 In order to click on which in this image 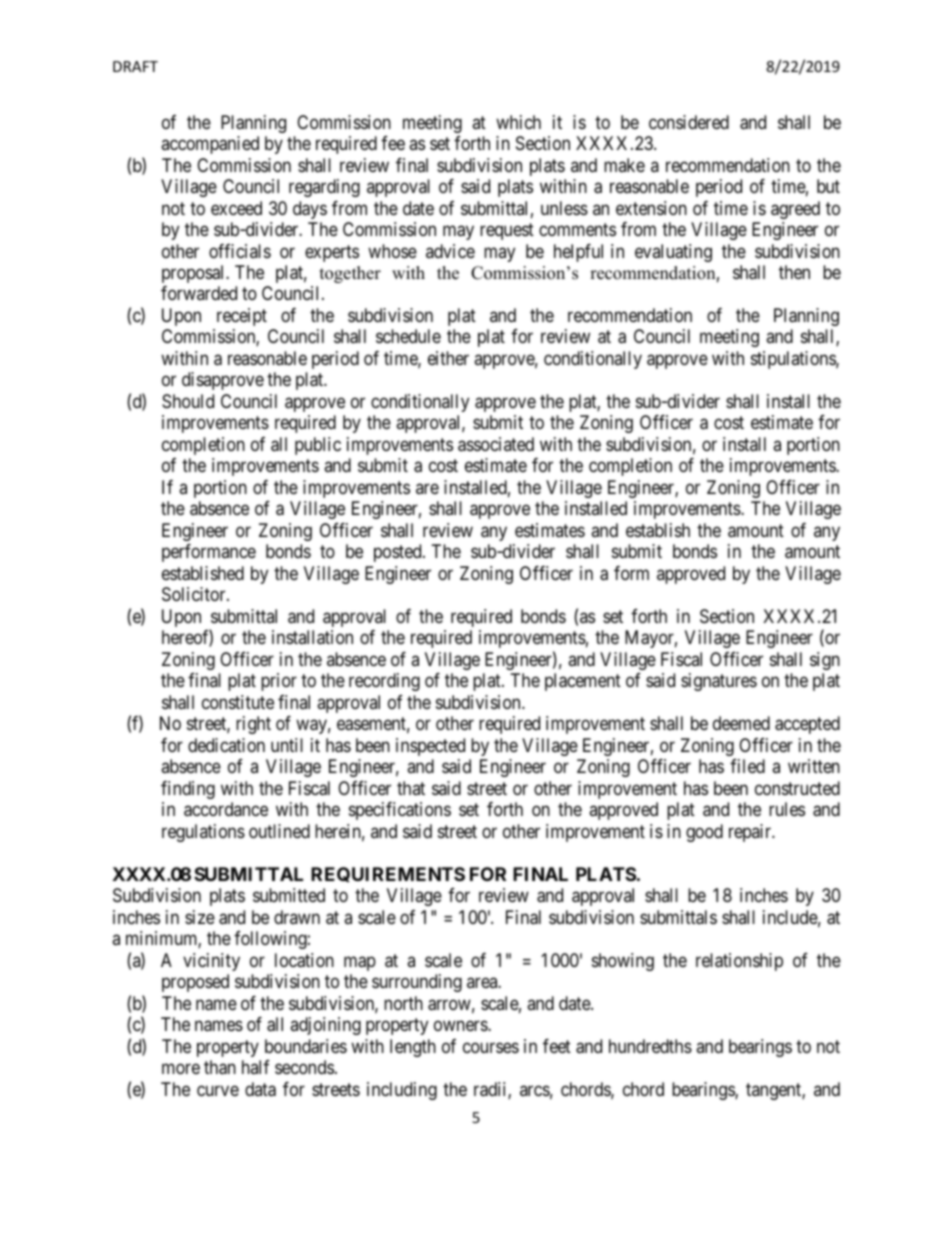, I will do `click(518, 122)`.
